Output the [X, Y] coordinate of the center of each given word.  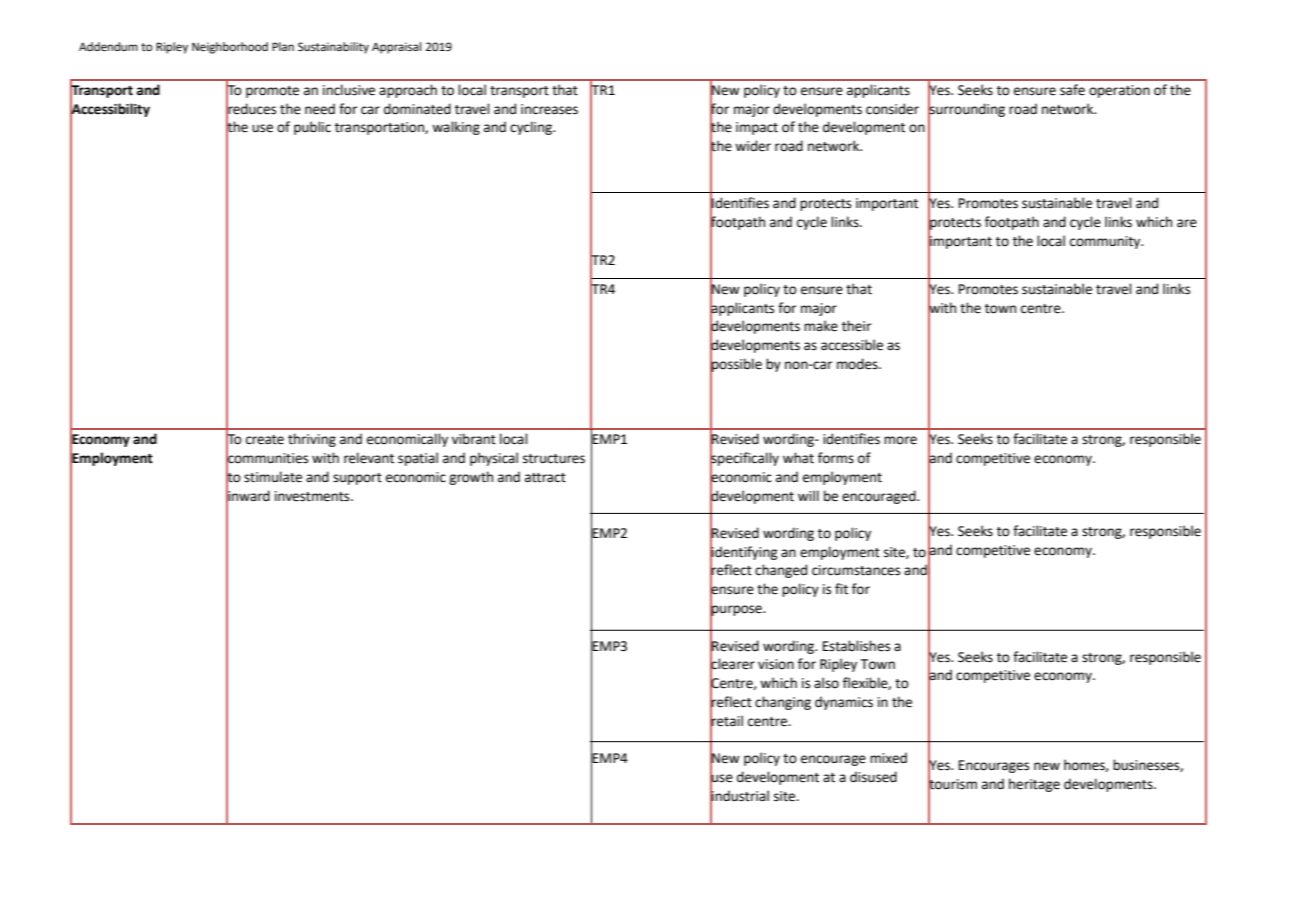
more [900, 440]
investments [313, 496]
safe [1072, 90]
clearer [732, 664]
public [312, 128]
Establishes [856, 646]
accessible [852, 345]
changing [783, 703]
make [821, 326]
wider [753, 146]
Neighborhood [230, 48]
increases [549, 109]
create [265, 440]
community [1106, 242]
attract [545, 478]
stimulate [273, 477]
